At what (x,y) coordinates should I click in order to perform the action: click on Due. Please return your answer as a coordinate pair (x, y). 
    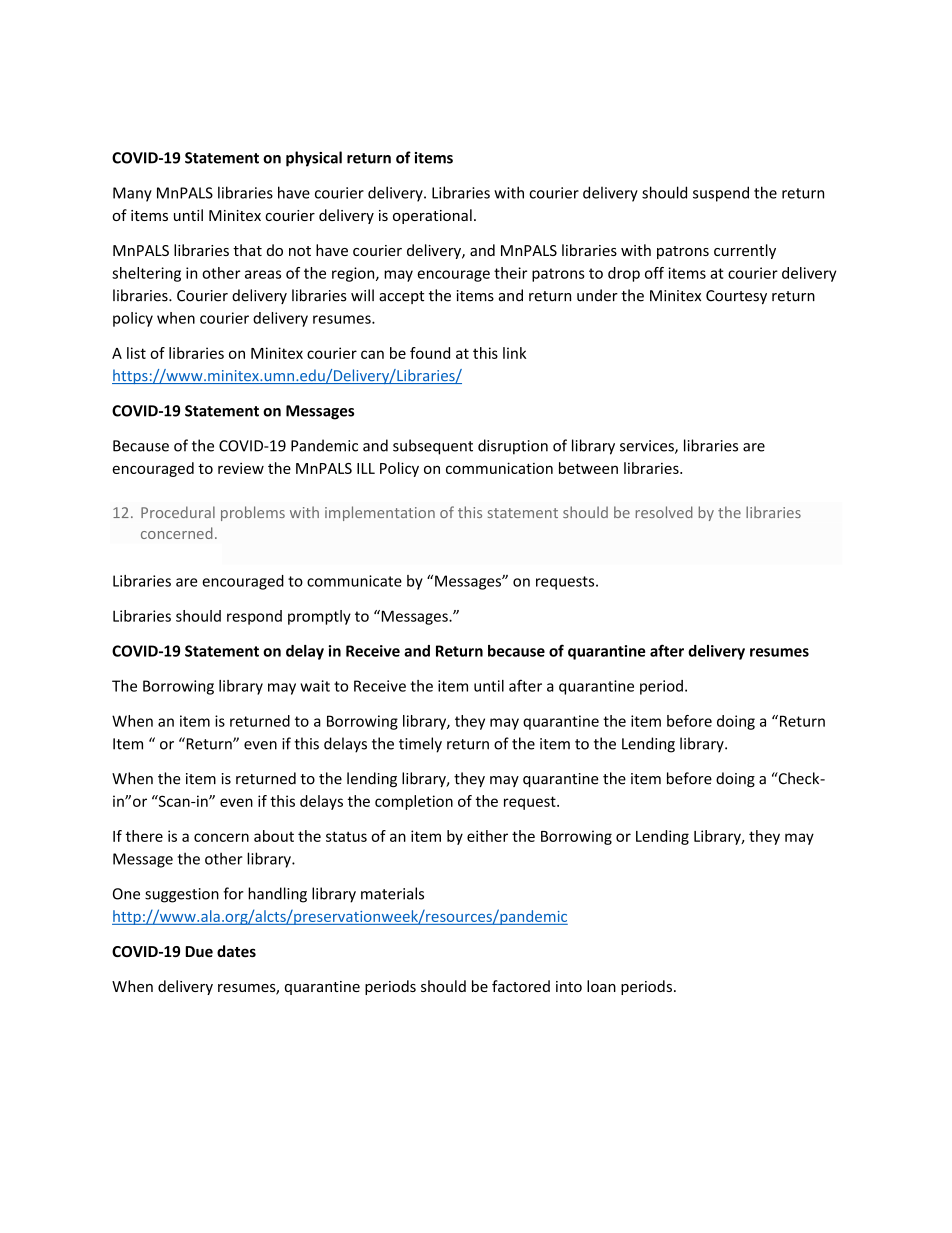
    Looking at the image, I should click on (199, 951).
